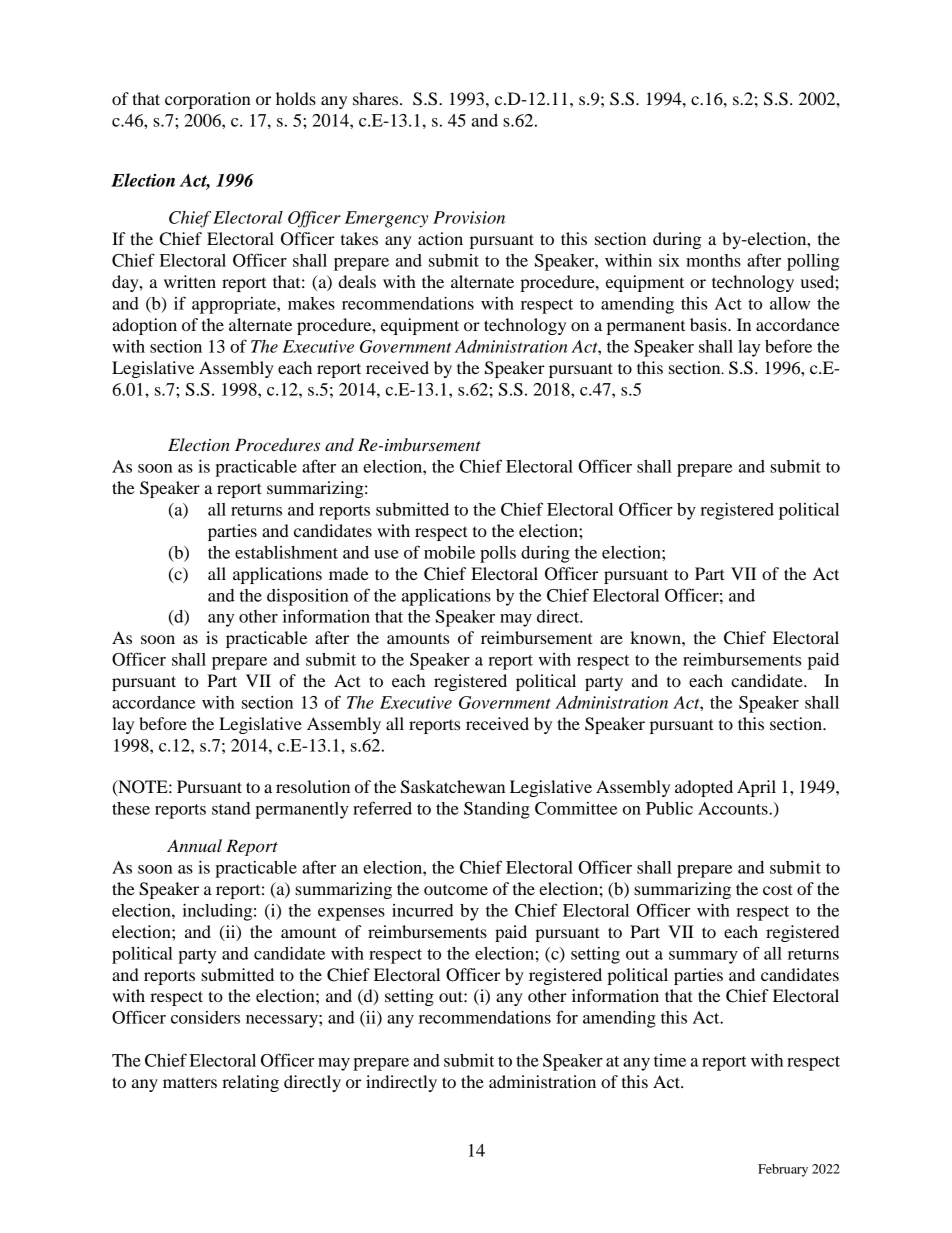 This document has height=1233, width=952. What do you see at coordinates (656, 637) in the document?
I see `known` at bounding box center [656, 637].
